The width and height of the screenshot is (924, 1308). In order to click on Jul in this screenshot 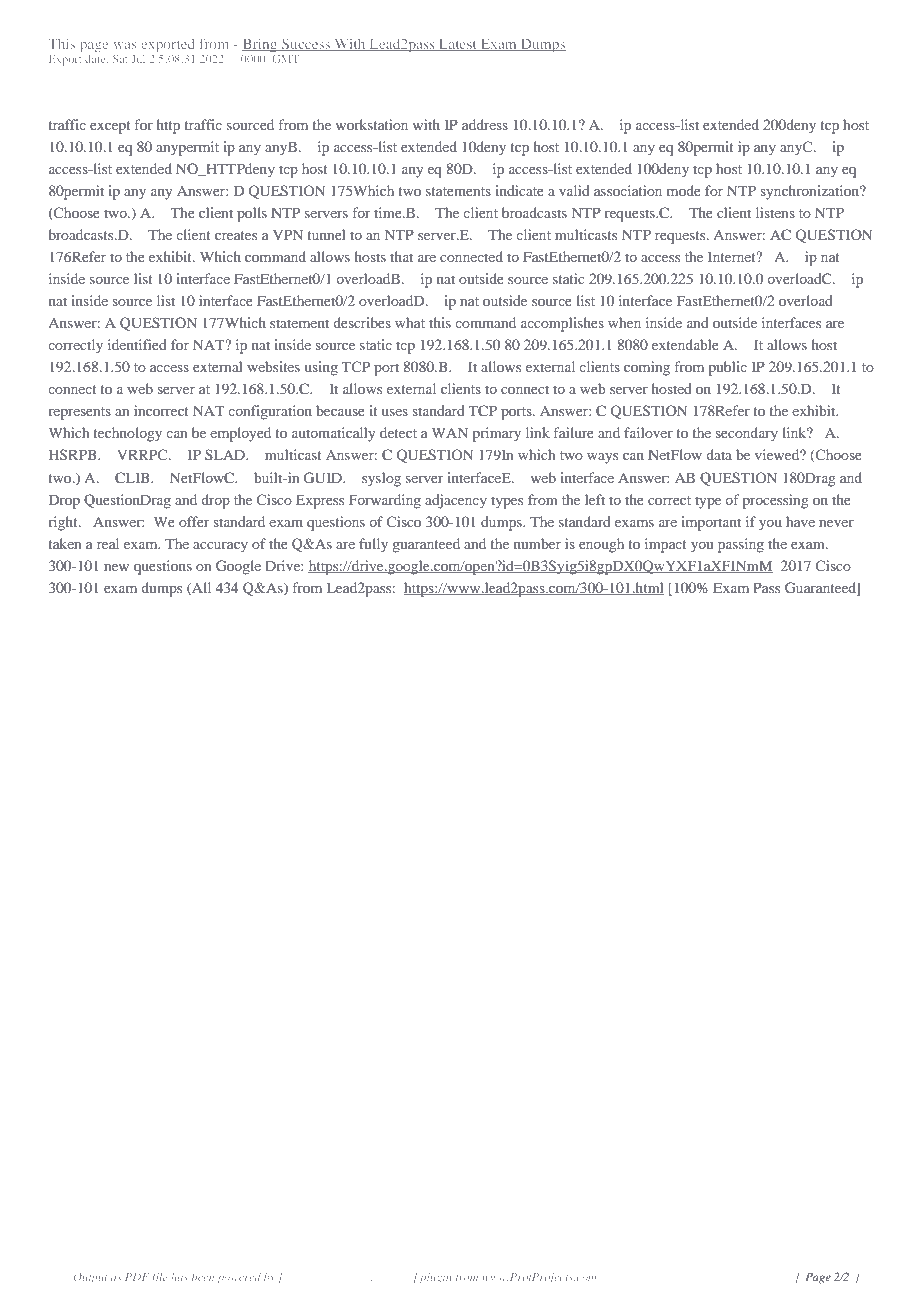, I will do `click(138, 59)`.
